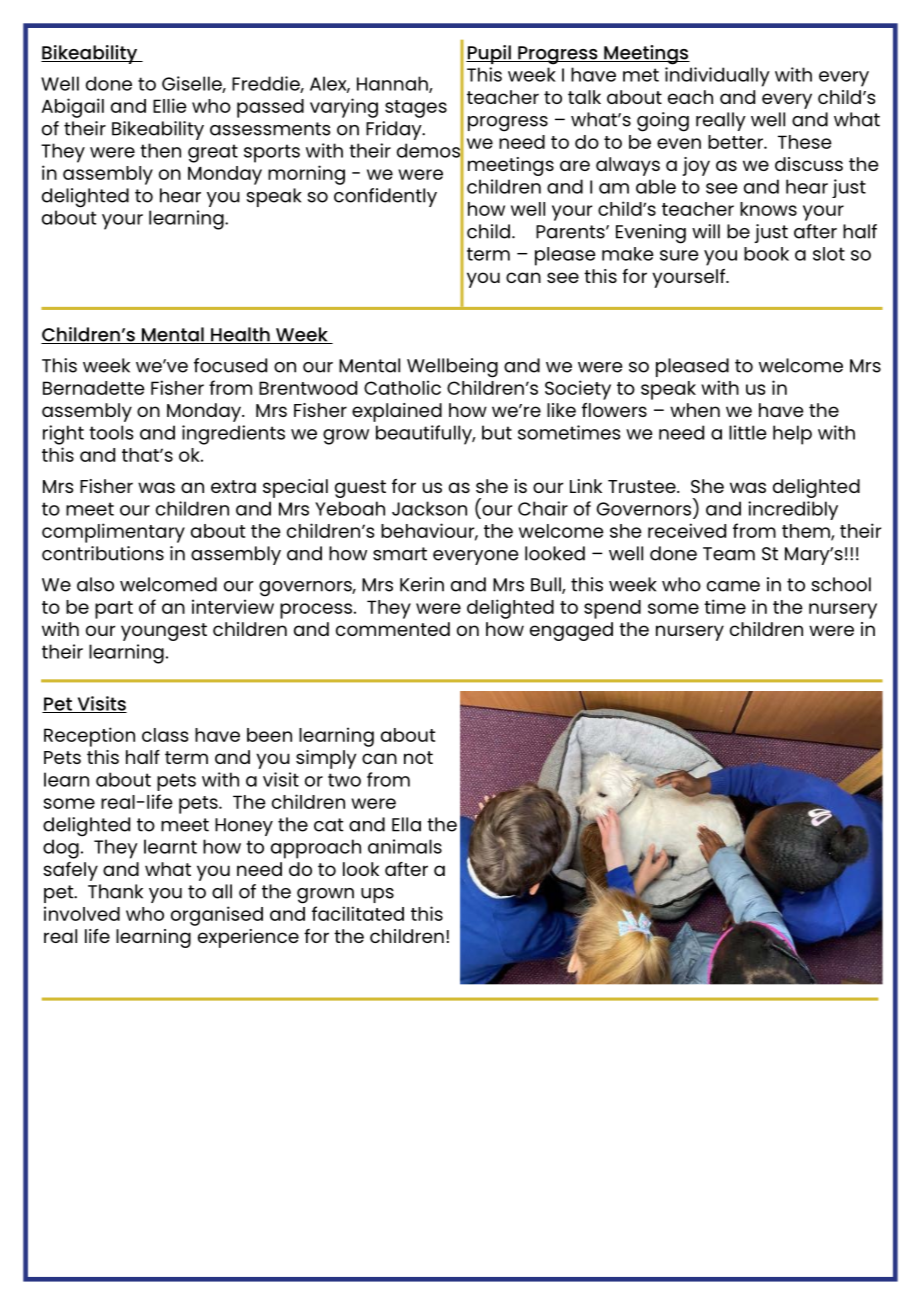 The image size is (924, 1308). Describe the element at coordinates (240, 335) in the screenshot. I see `Health` at that location.
